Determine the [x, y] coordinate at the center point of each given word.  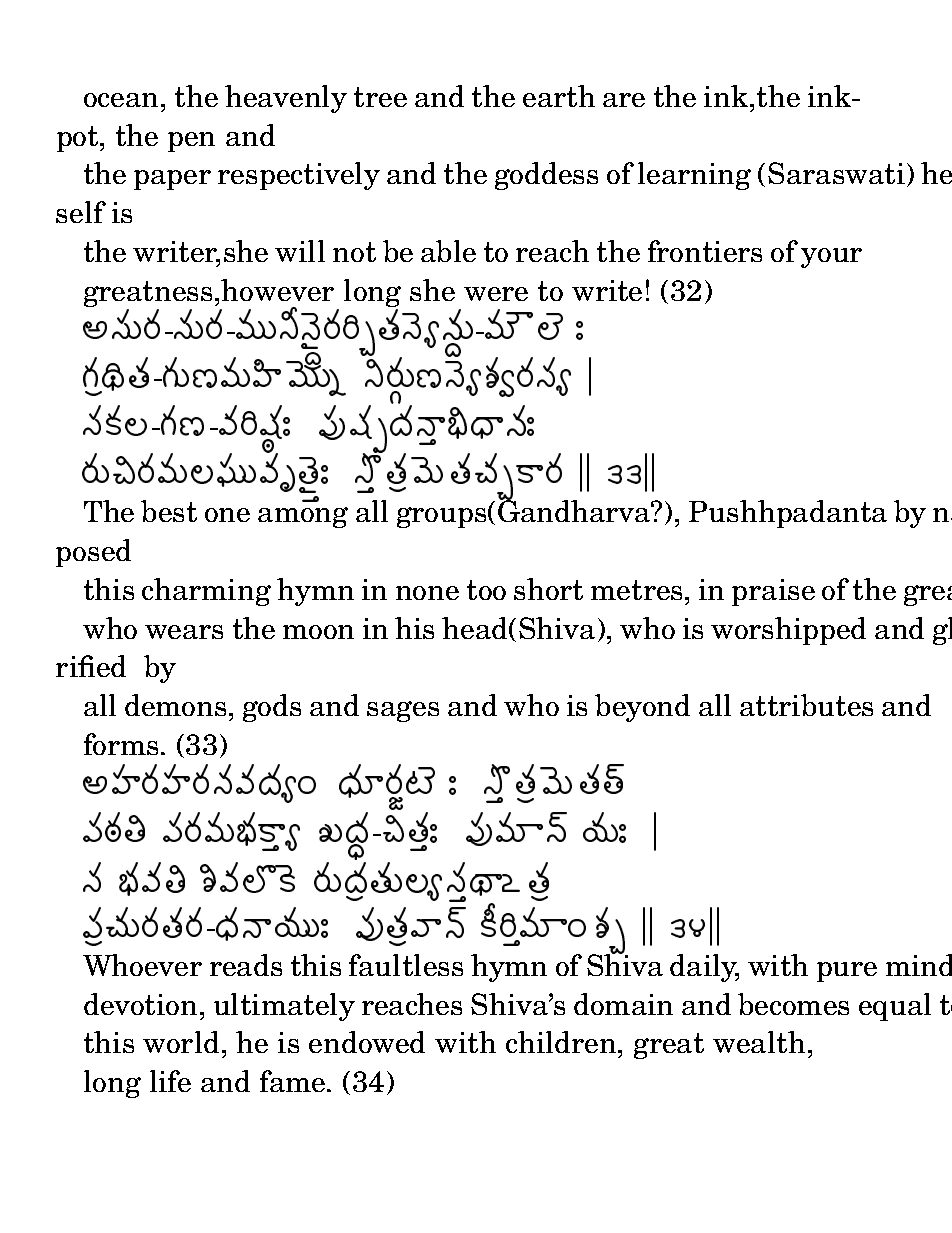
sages [403, 711]
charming [206, 592]
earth [559, 96]
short [548, 589]
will [300, 251]
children [562, 1042]
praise [773, 592]
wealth [759, 1042]
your [831, 258]
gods [272, 708]
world [181, 1042]
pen [191, 142]
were [496, 294]
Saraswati [836, 173]
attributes [806, 705]
